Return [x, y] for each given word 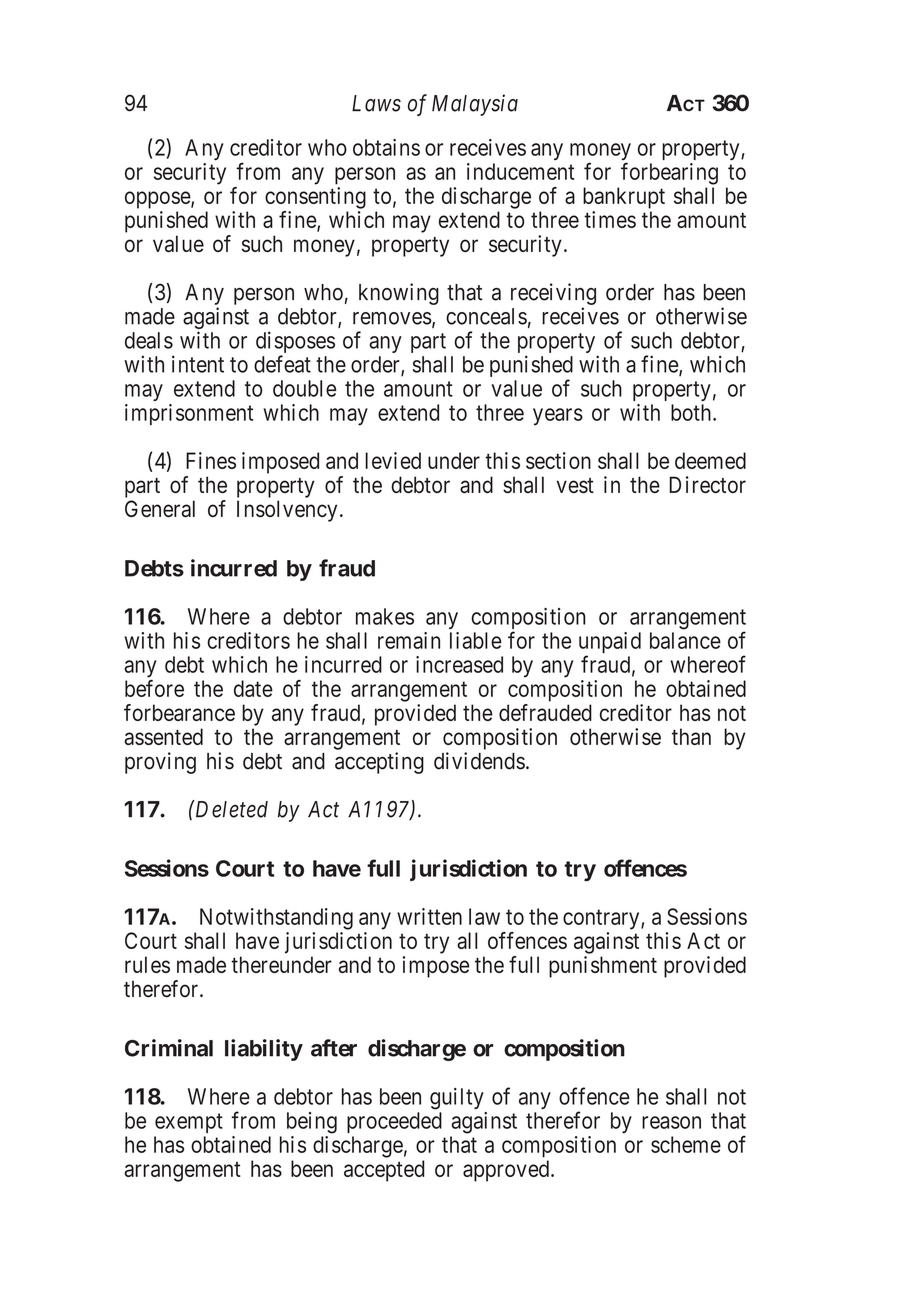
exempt [189, 1123]
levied [393, 460]
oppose [158, 200]
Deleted [230, 809]
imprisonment [189, 414]
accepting [379, 763]
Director [707, 484]
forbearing [669, 173]
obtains [386, 147]
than [691, 736]
